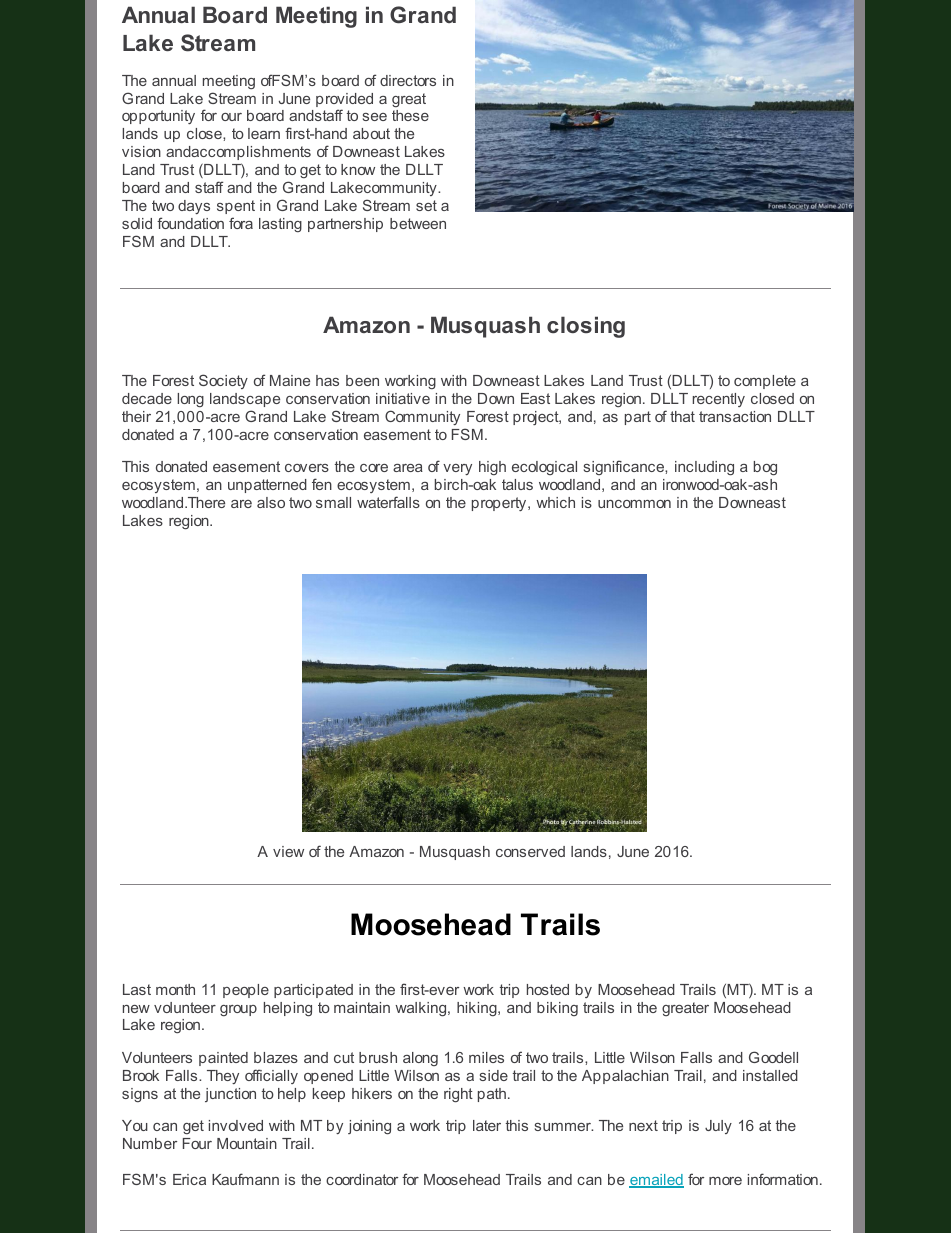 Image resolution: width=952 pixels, height=1233 pixels. I want to click on these, so click(410, 115).
